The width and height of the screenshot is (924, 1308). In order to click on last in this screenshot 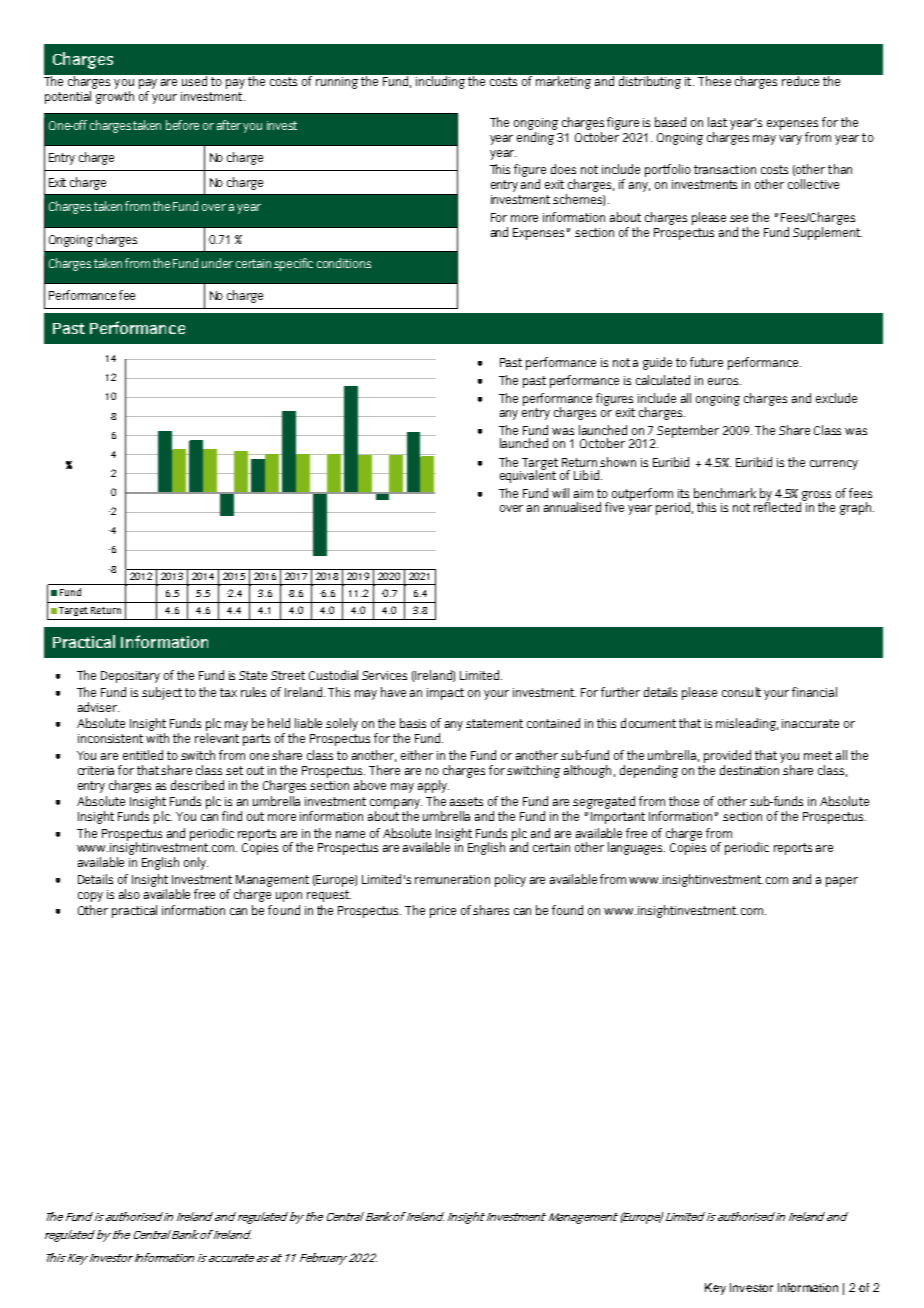, I will do `click(717, 122)`.
